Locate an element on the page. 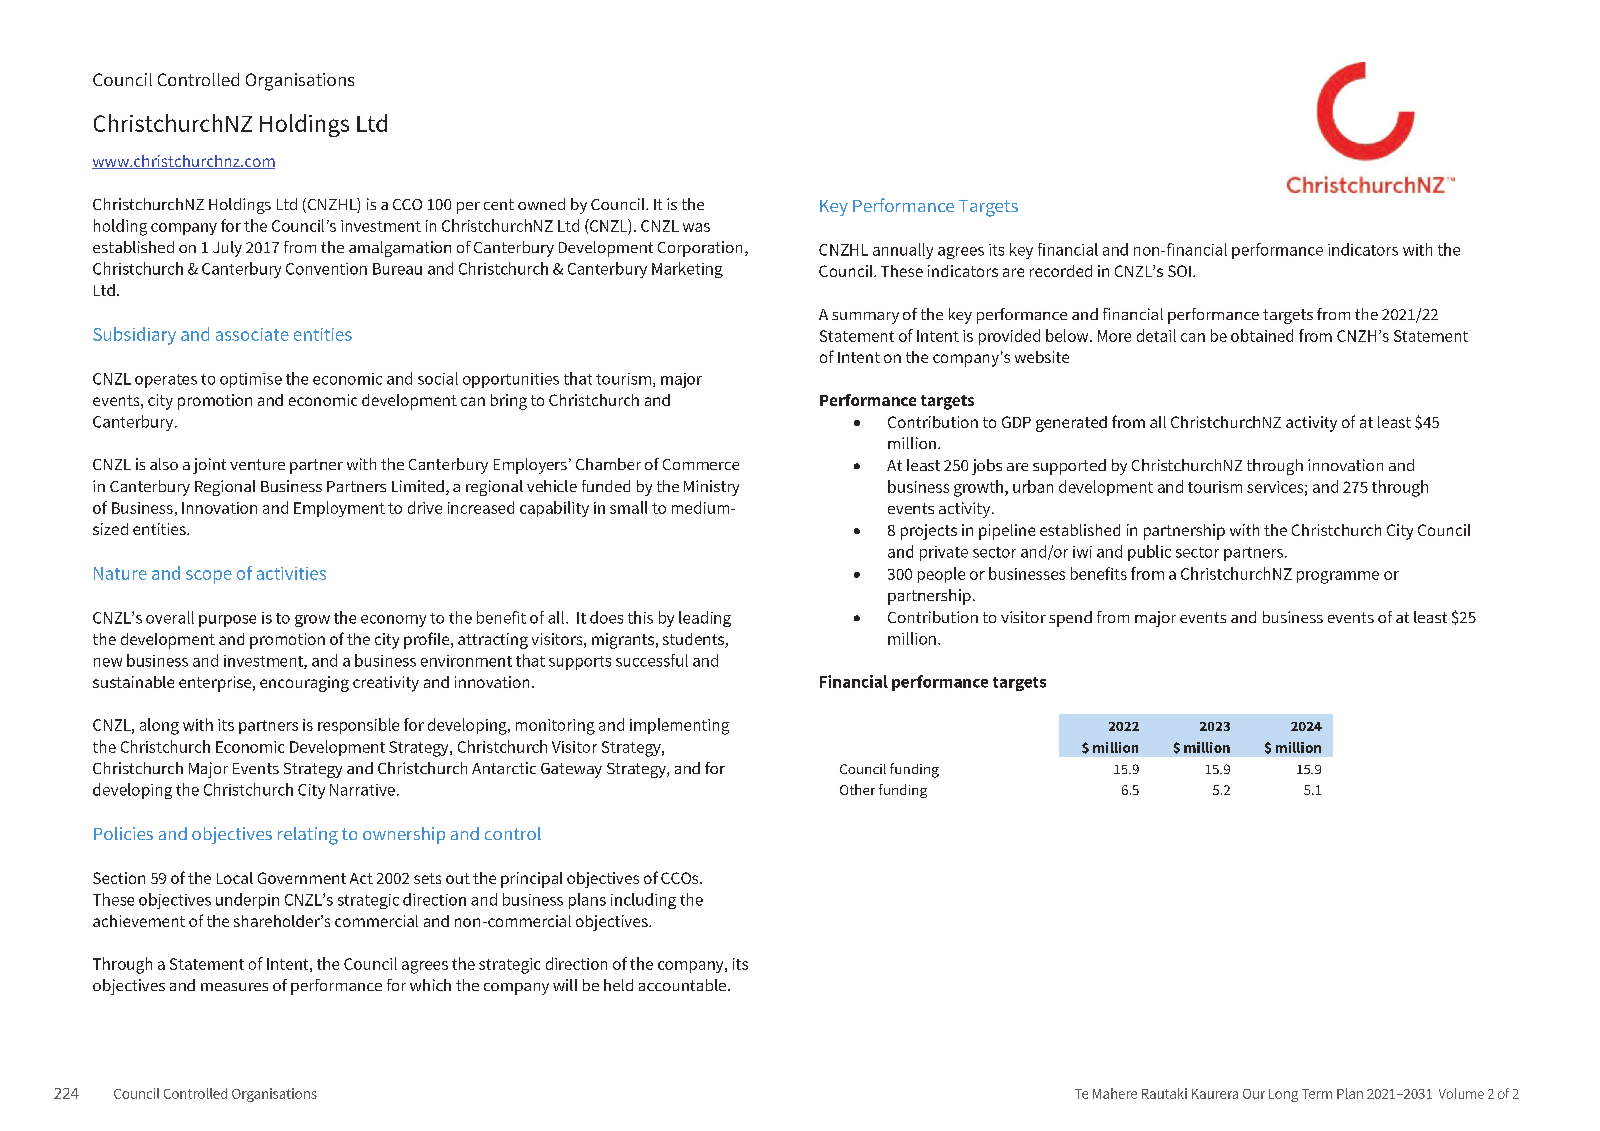 The height and width of the document is (1131, 1600). venture is located at coordinates (257, 464).
